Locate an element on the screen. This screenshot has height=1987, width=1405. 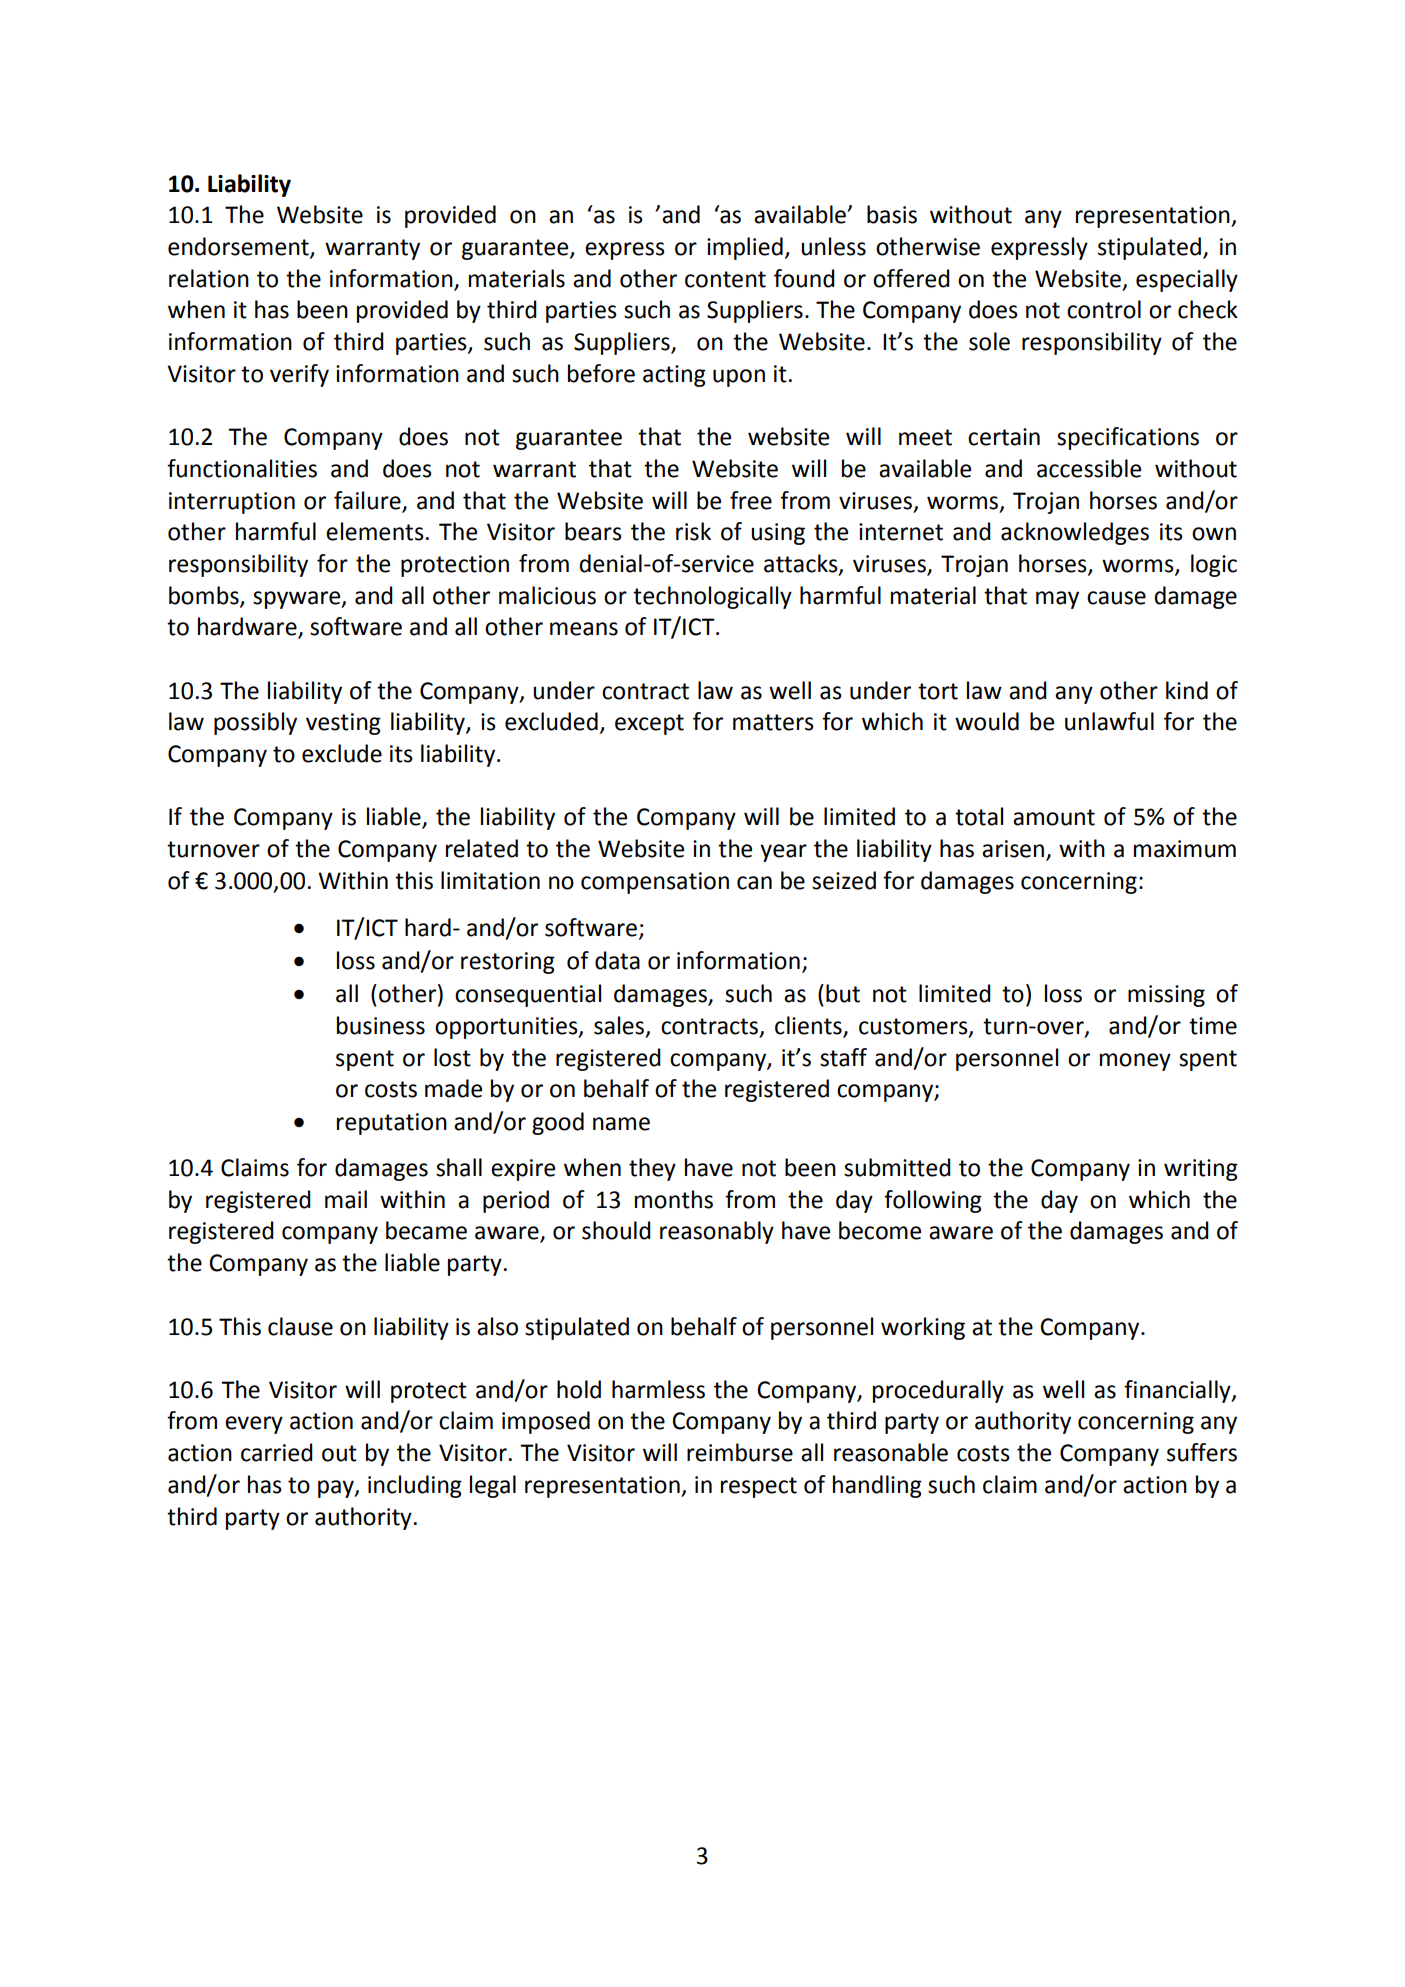
amount is located at coordinates (1054, 817).
